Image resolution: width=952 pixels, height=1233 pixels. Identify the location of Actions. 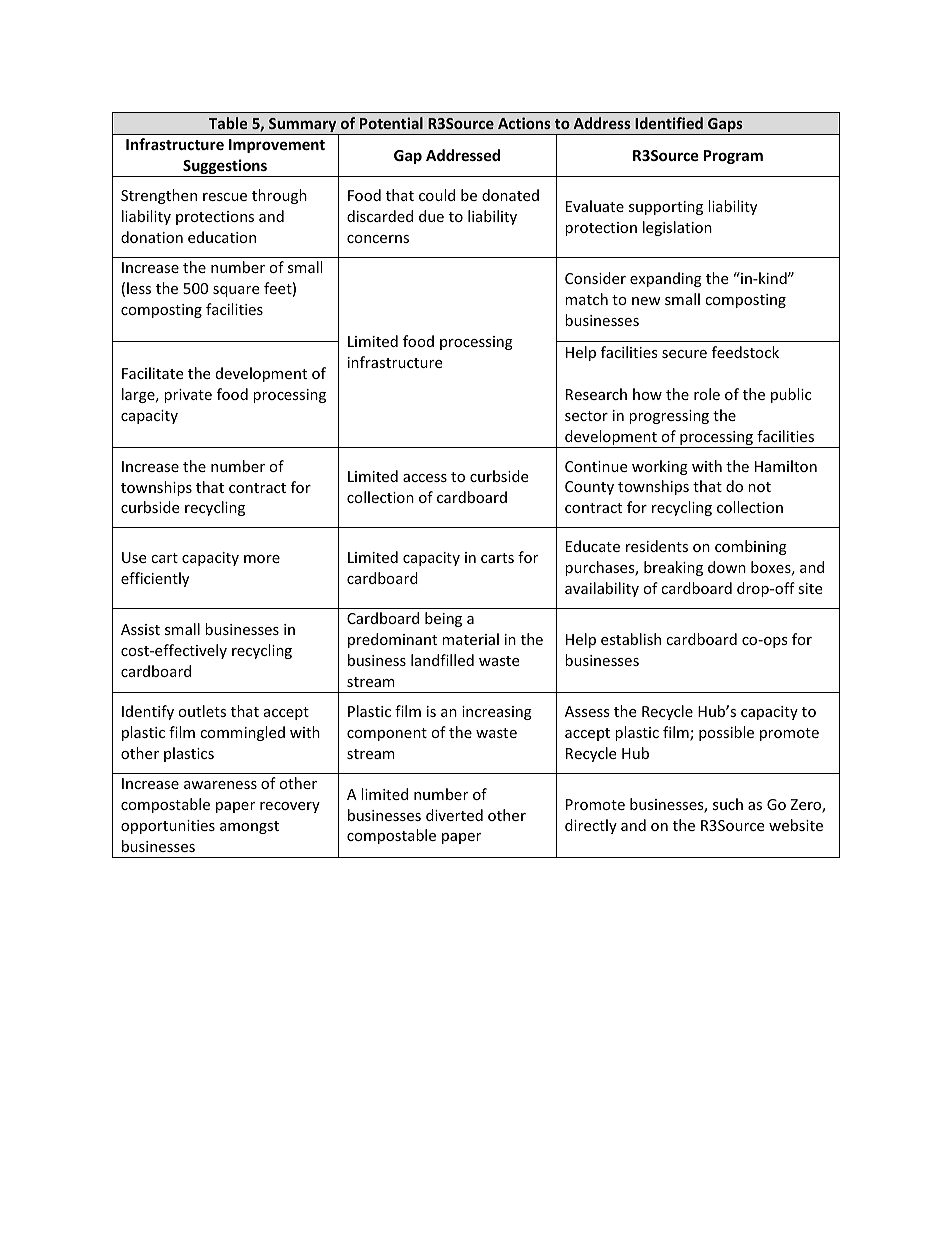
(524, 123).
